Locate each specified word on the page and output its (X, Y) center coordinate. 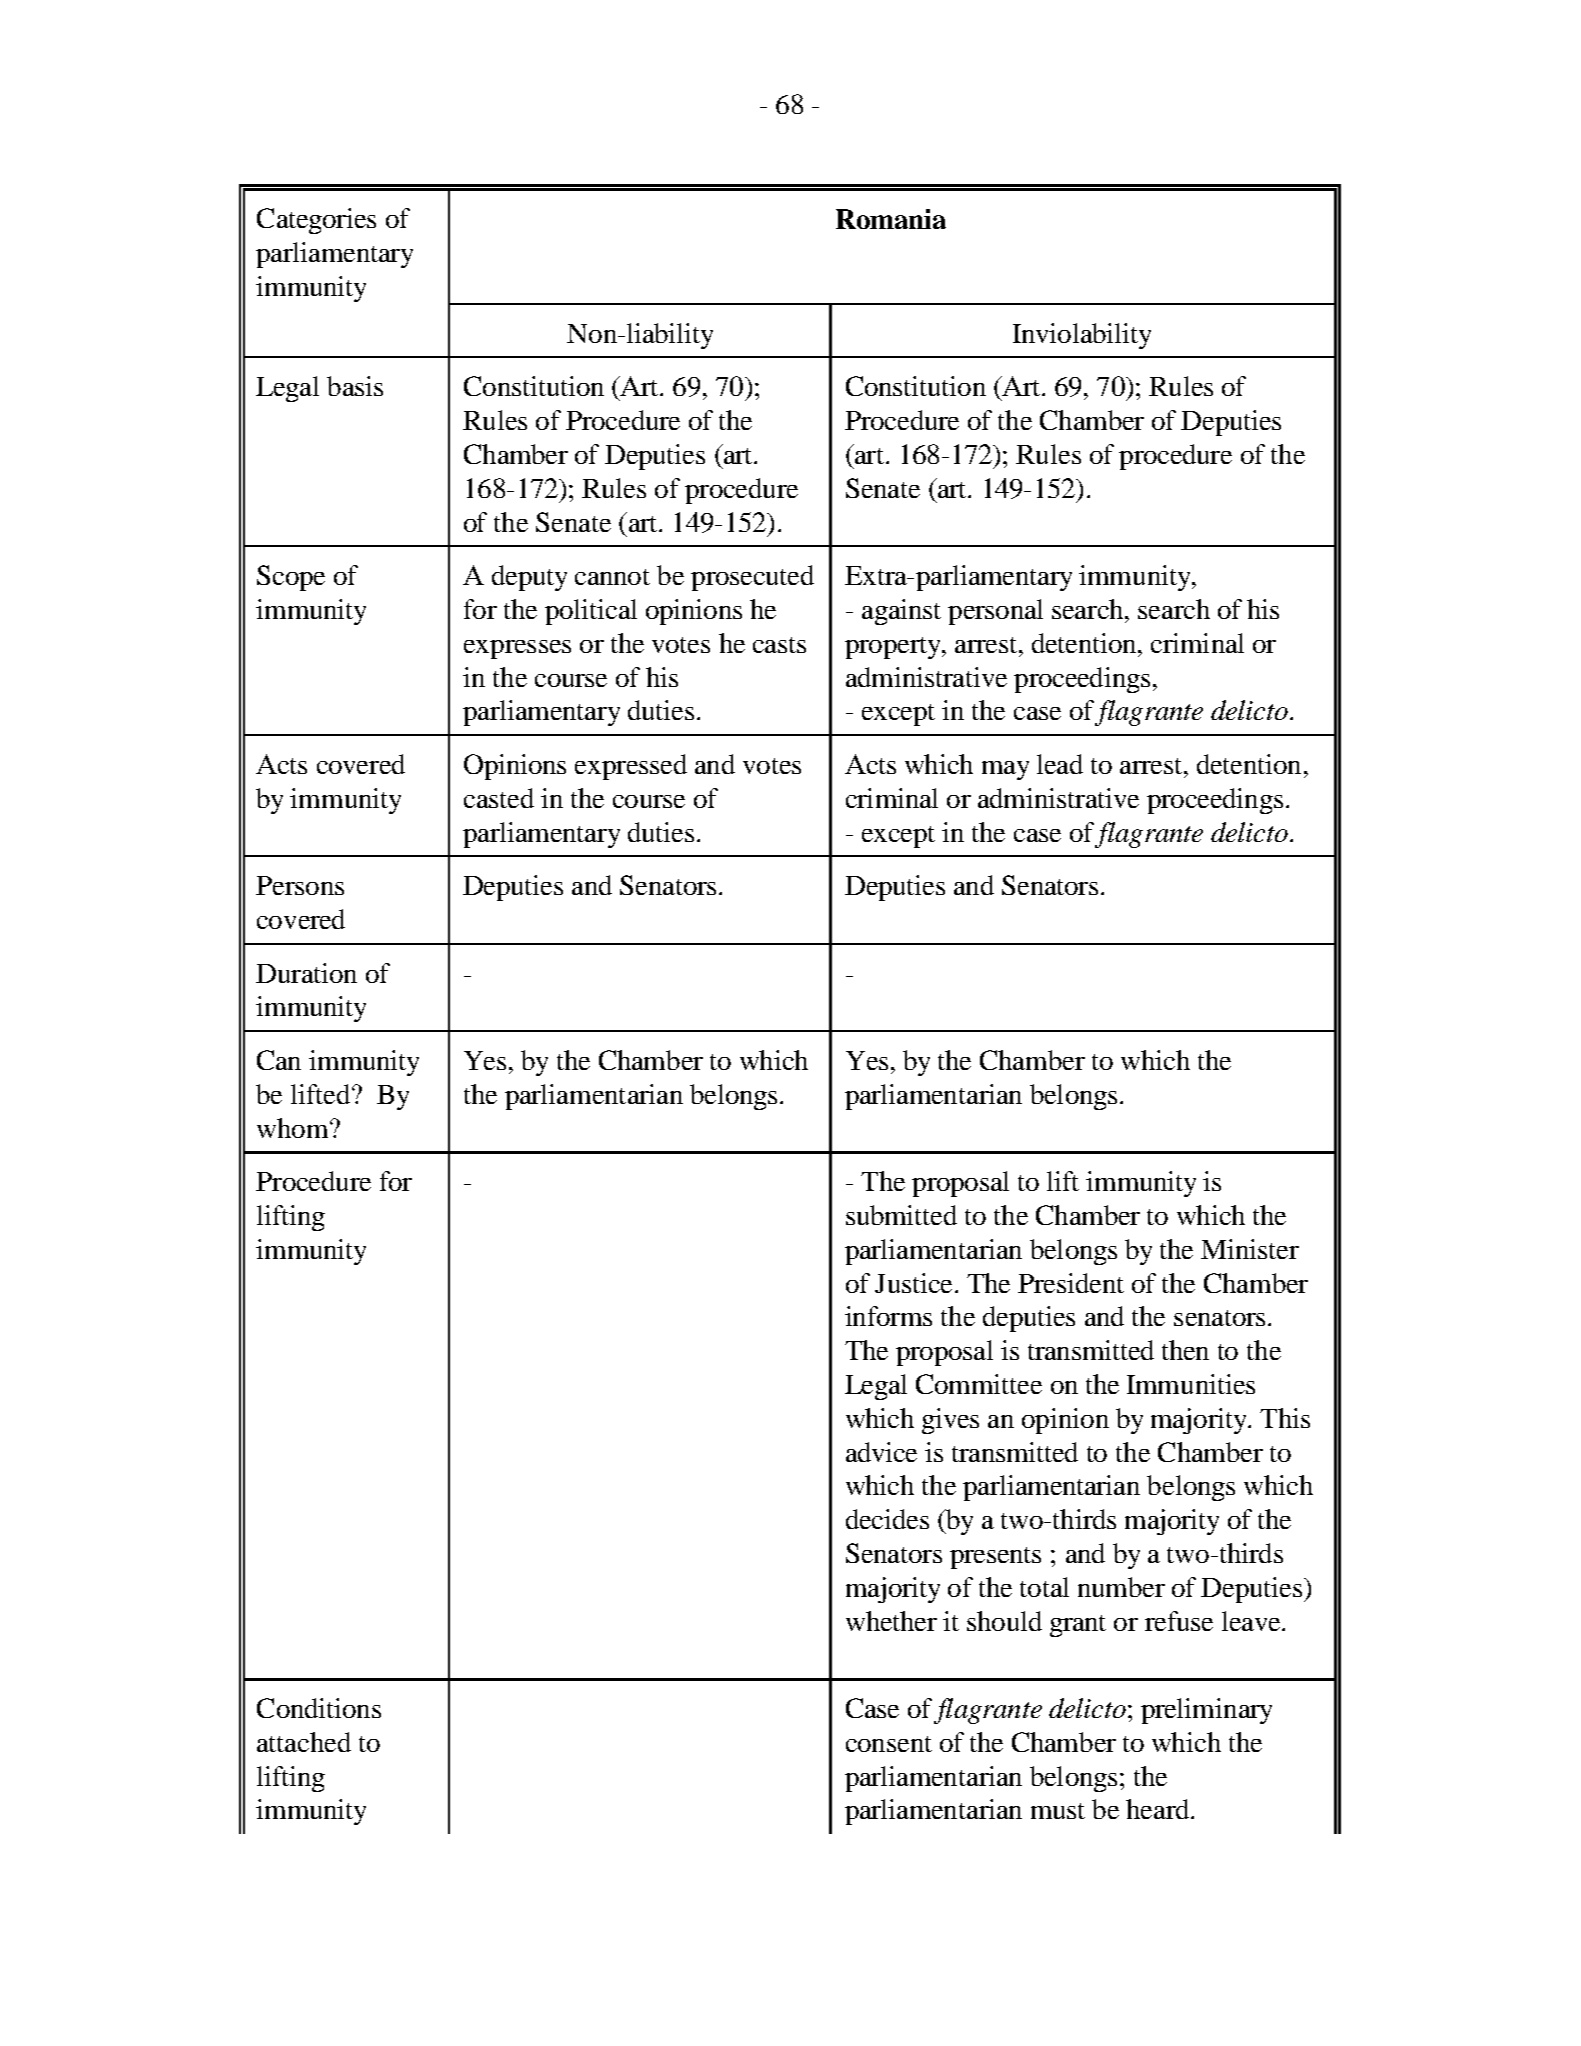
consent (889, 1744)
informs (888, 1316)
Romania (891, 219)
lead (1060, 764)
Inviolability (1082, 336)
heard (1159, 1809)
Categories (316, 221)
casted (499, 798)
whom (294, 1128)
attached (304, 1742)
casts (779, 645)
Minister (1250, 1249)
